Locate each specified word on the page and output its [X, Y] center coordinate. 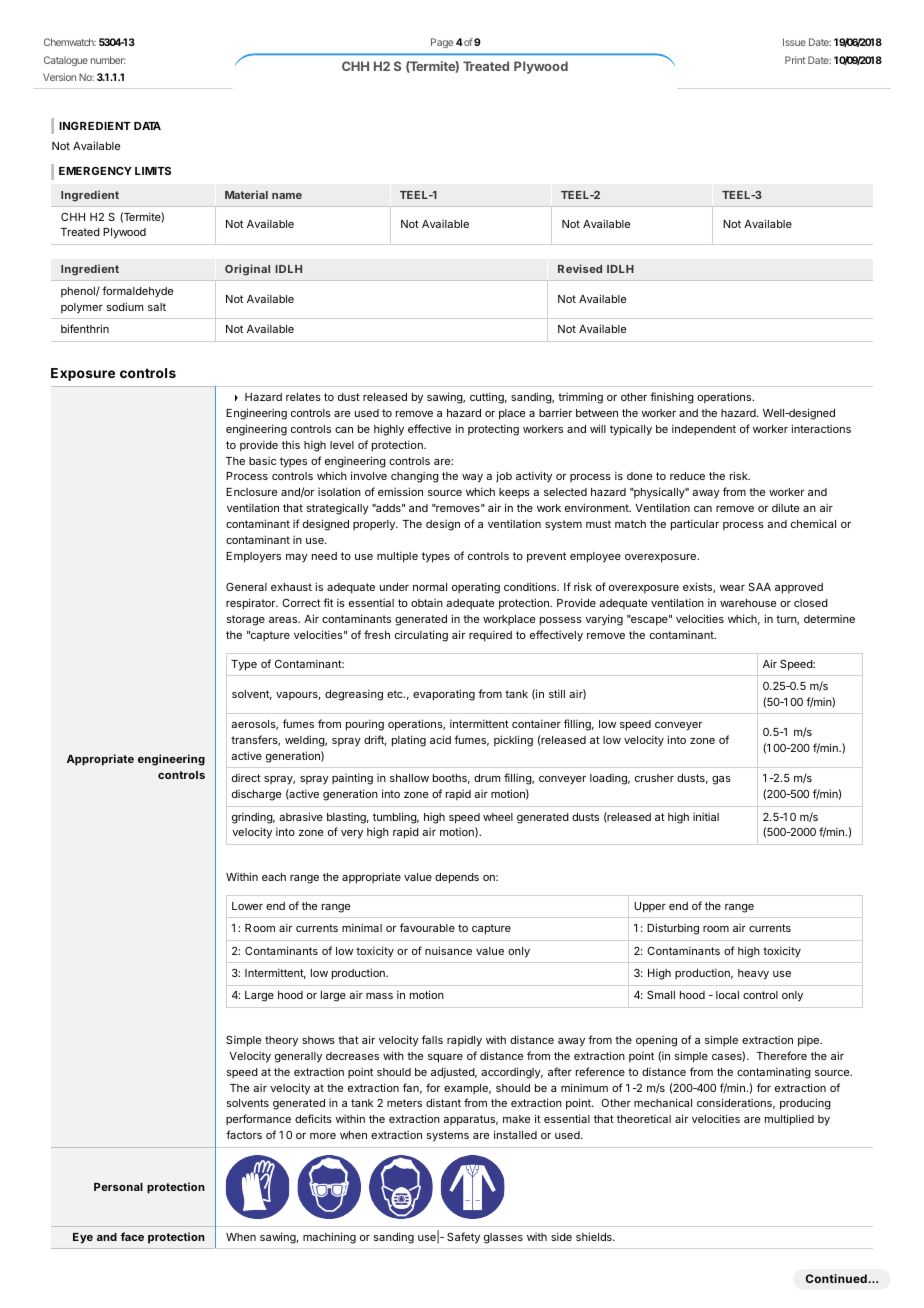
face [132, 1236]
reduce [687, 476]
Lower [247, 906]
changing [415, 477]
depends [457, 878]
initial [706, 816]
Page [442, 43]
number [108, 60]
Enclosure [251, 492]
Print [795, 60]
